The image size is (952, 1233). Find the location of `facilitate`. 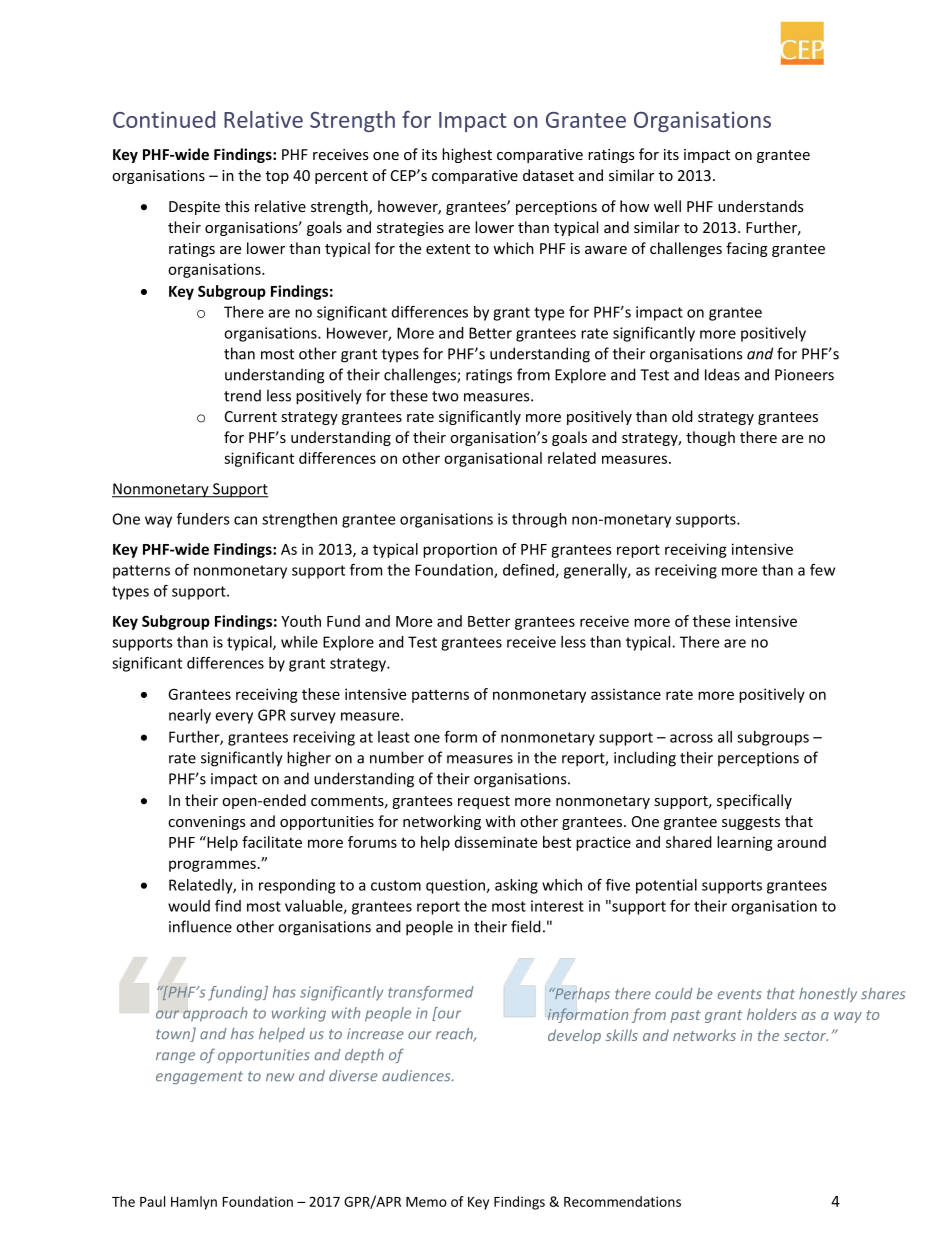

facilitate is located at coordinates (272, 842).
